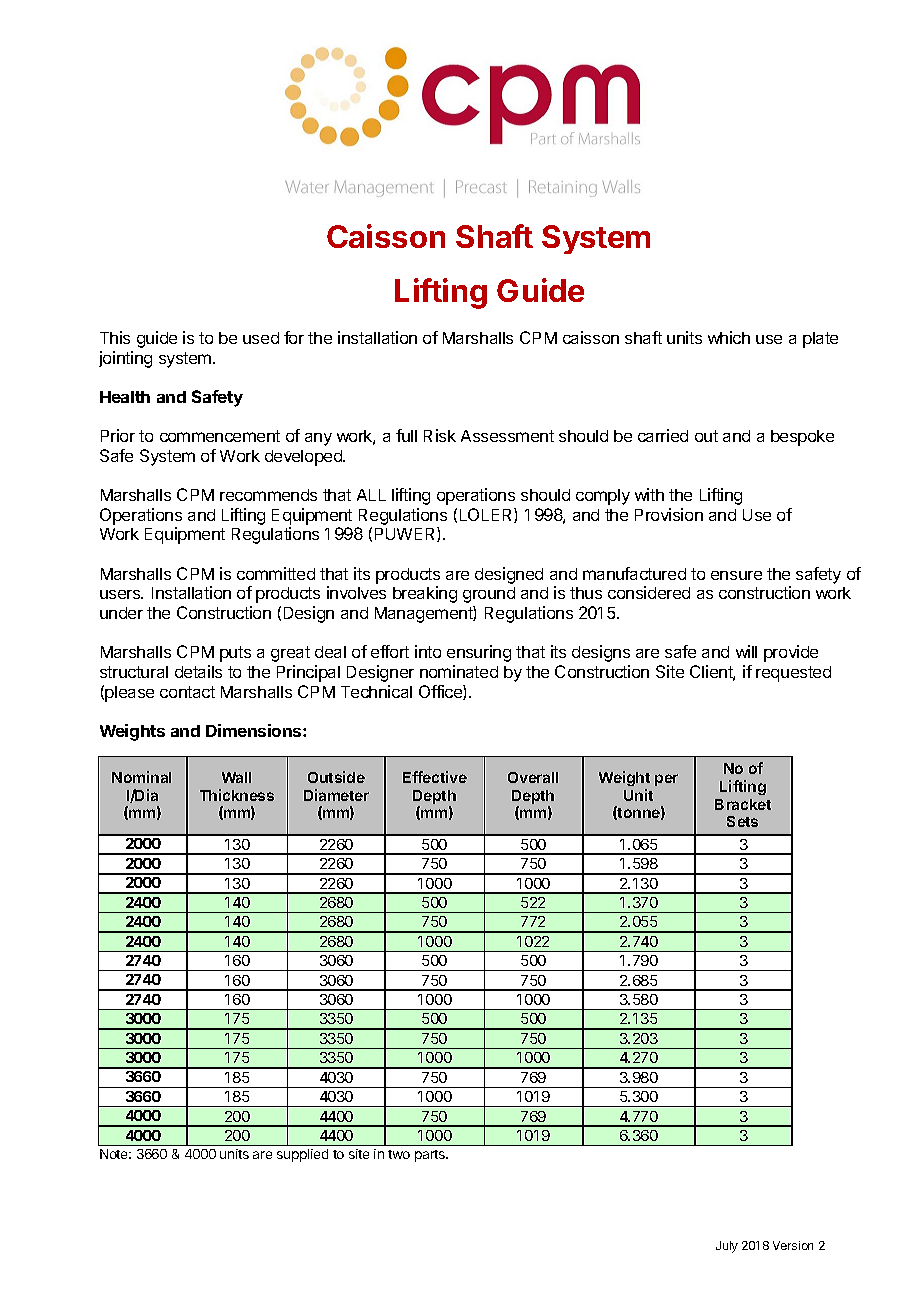 This screenshot has height=1308, width=924. I want to click on which, so click(729, 337).
